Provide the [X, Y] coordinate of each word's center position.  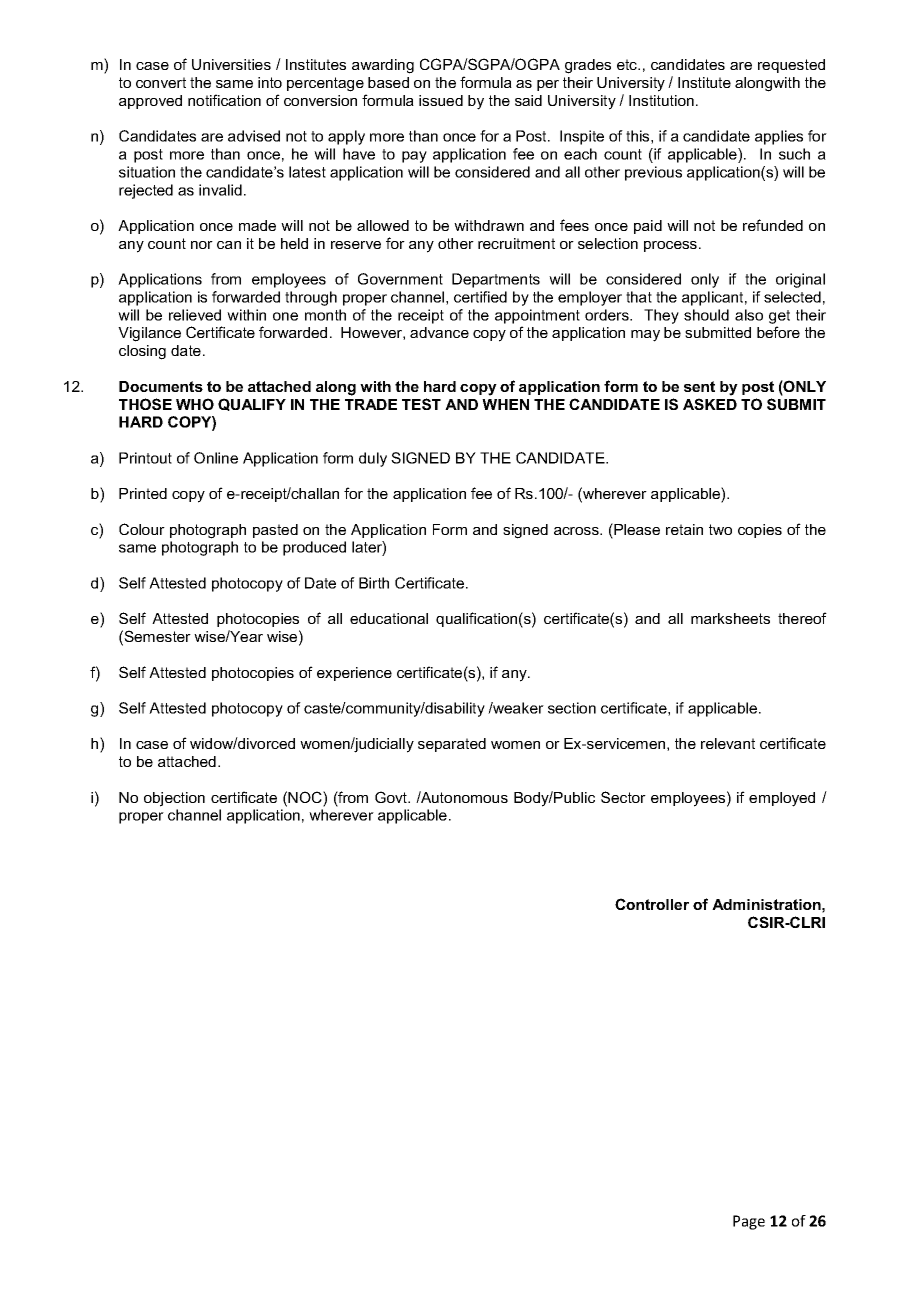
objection [174, 799]
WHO [195, 404]
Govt [392, 797]
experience [354, 674]
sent [699, 386]
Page [749, 1222]
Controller [652, 904]
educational [389, 618]
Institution [661, 100]
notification [224, 100]
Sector [623, 797]
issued [441, 100]
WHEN [505, 404]
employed [782, 799]
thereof [802, 618]
